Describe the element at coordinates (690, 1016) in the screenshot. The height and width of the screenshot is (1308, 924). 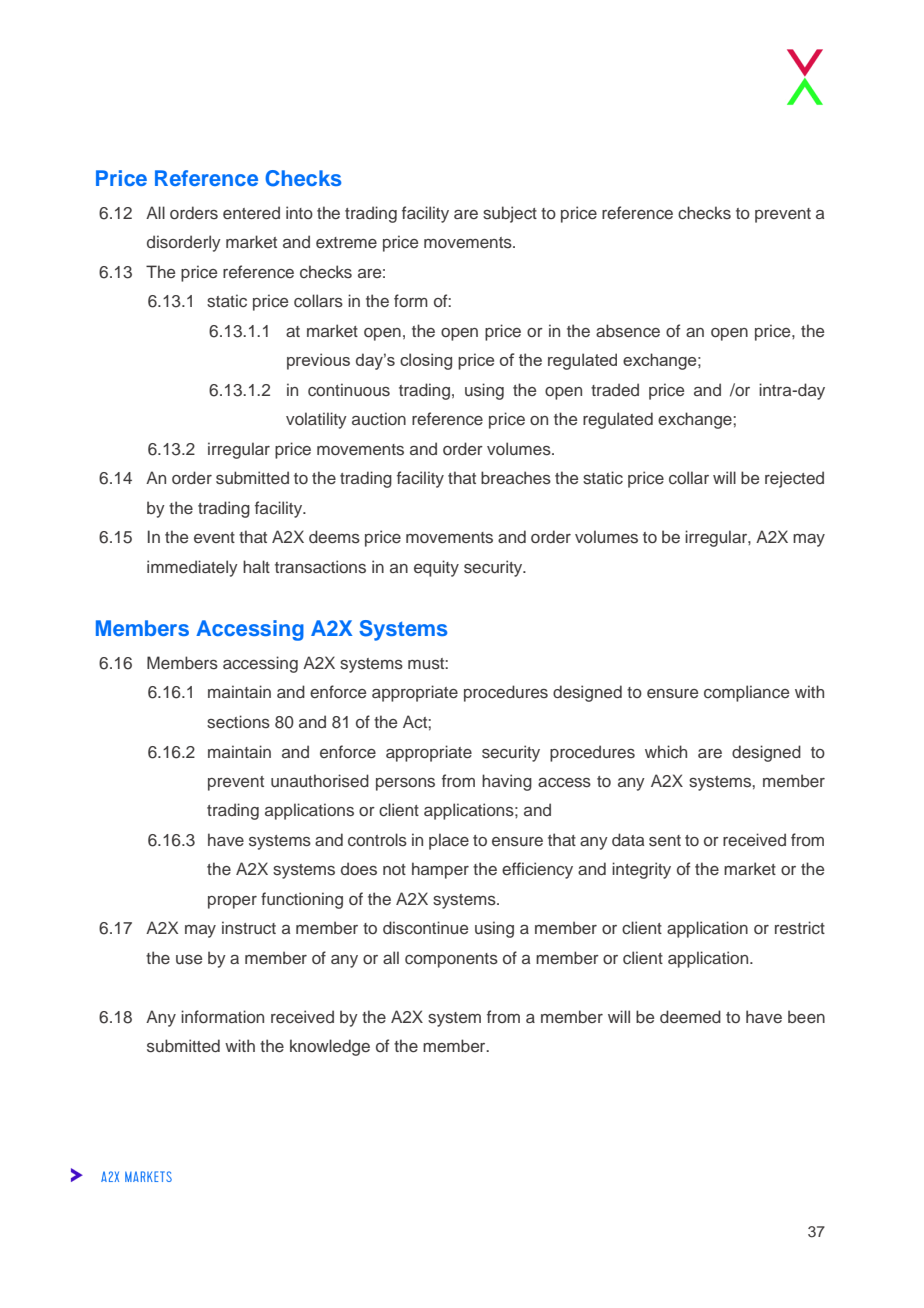
I see `deemed` at that location.
